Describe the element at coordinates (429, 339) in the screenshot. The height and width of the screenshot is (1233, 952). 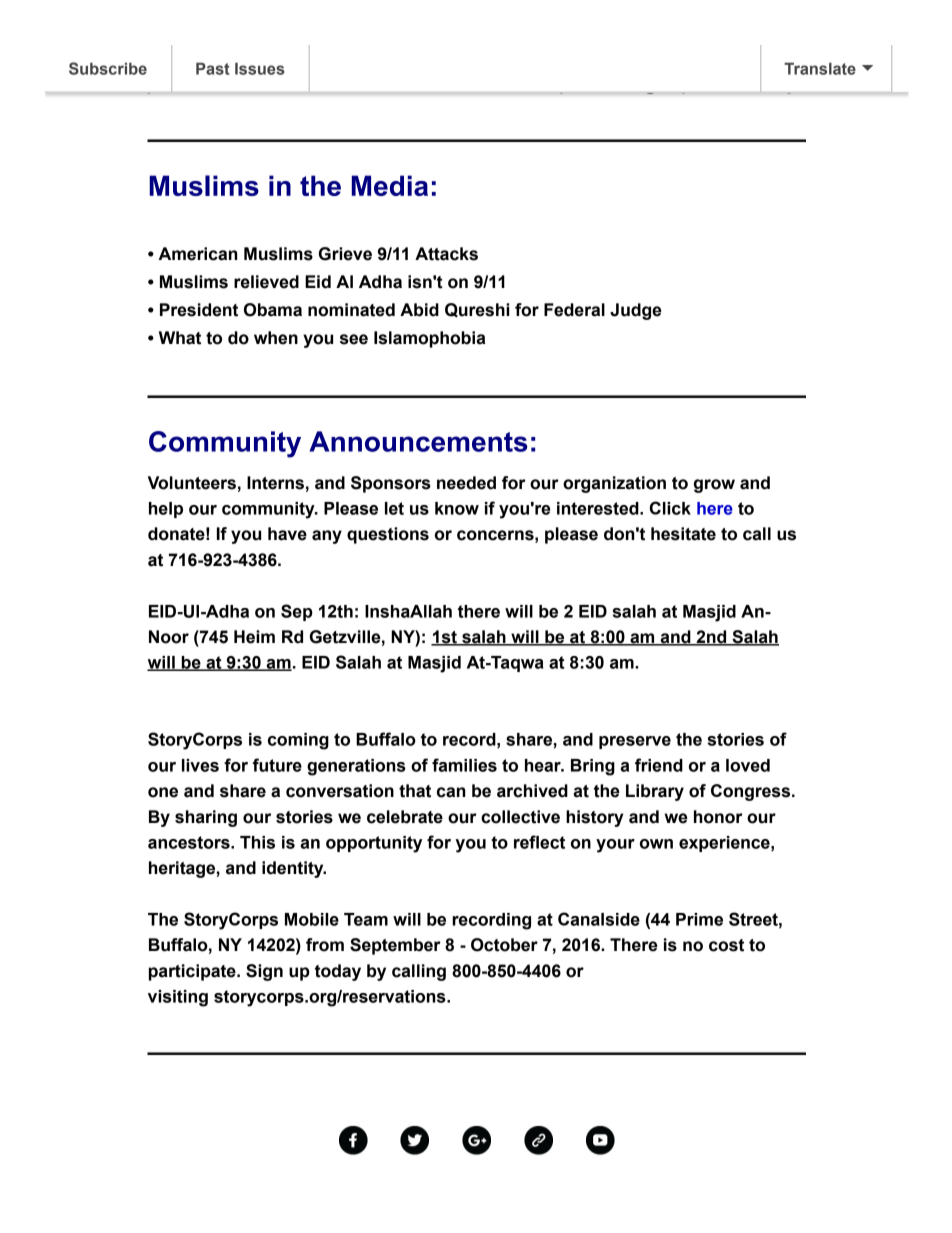
I see `Islamophobia` at that location.
